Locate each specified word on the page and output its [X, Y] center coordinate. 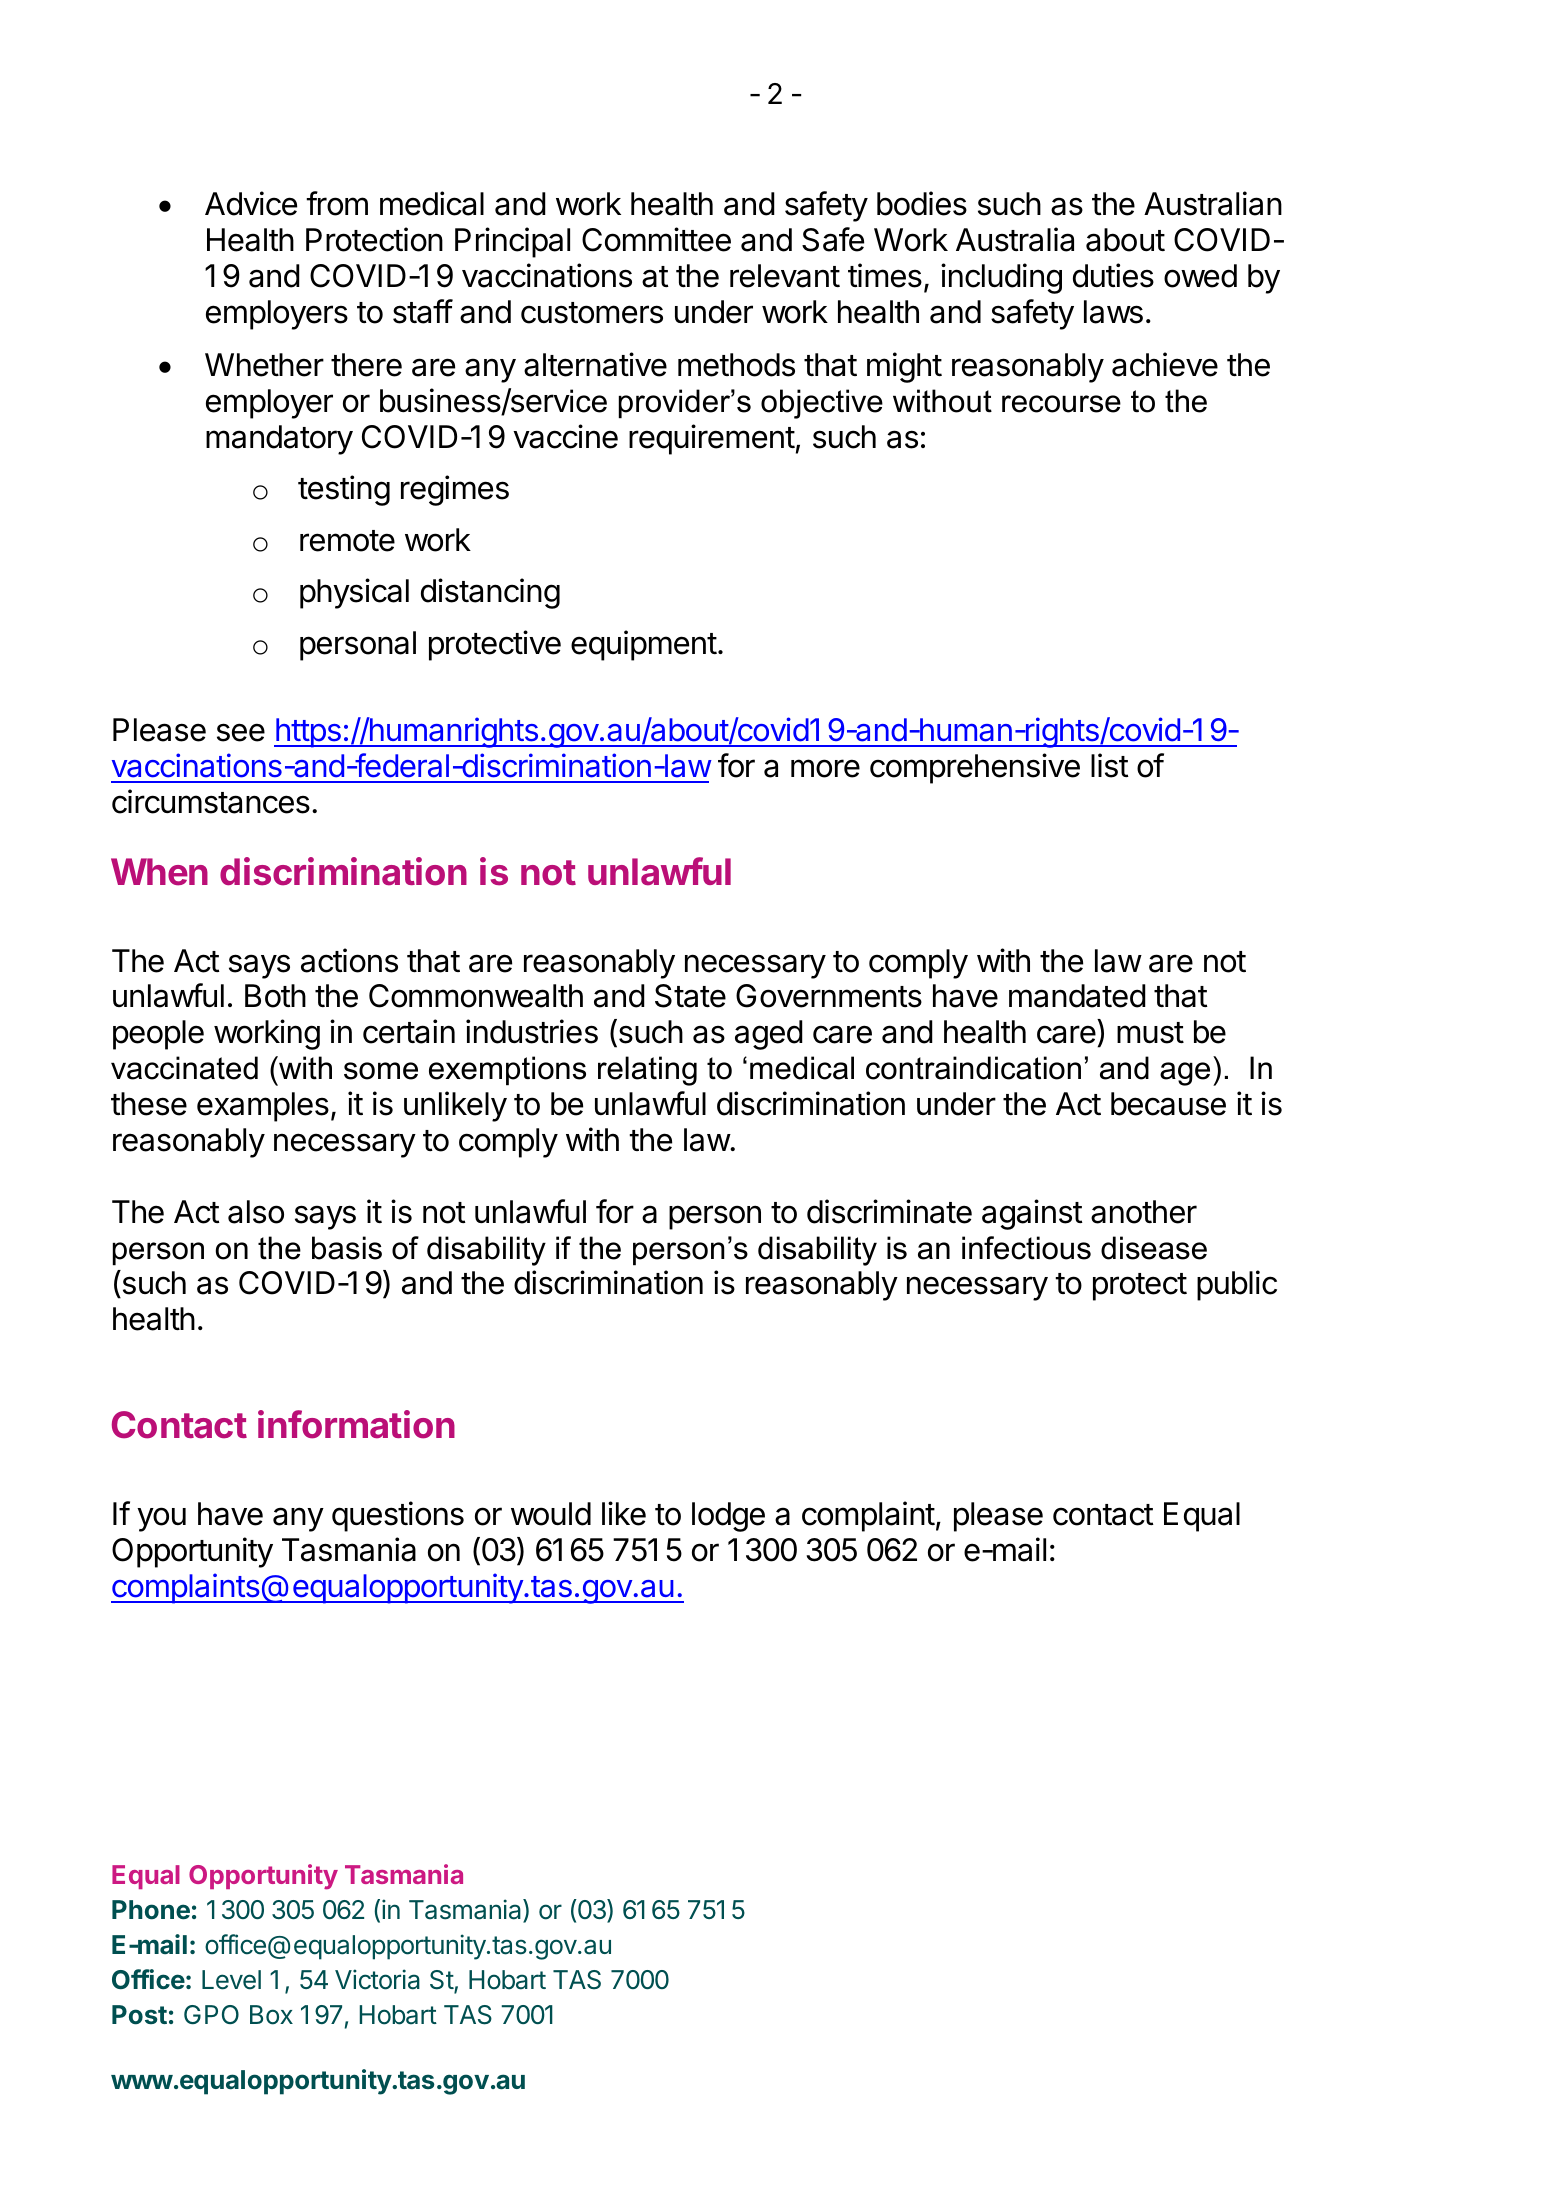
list [1110, 765]
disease [1154, 1248]
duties [1113, 275]
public [1237, 1285]
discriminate [889, 1211]
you [161, 1519]
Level [231, 1980]
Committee [656, 239]
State [690, 996]
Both [275, 996]
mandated [1077, 996]
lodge [728, 1517]
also [256, 1212]
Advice [251, 203]
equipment [644, 645]
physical [354, 593]
